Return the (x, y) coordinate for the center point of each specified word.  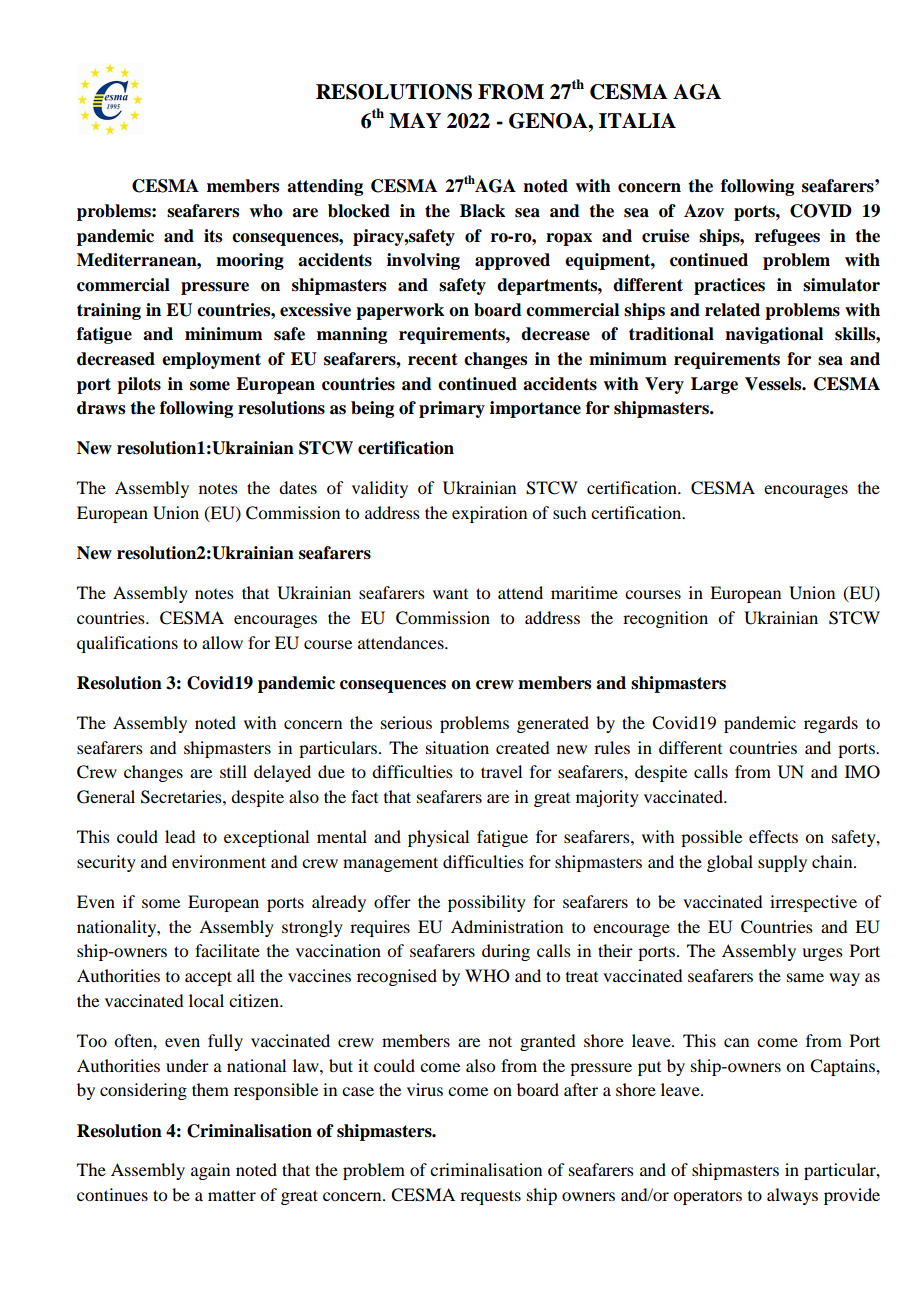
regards (831, 724)
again (210, 1171)
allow (222, 642)
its (213, 236)
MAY (415, 120)
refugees (787, 237)
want (450, 594)
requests (490, 1197)
